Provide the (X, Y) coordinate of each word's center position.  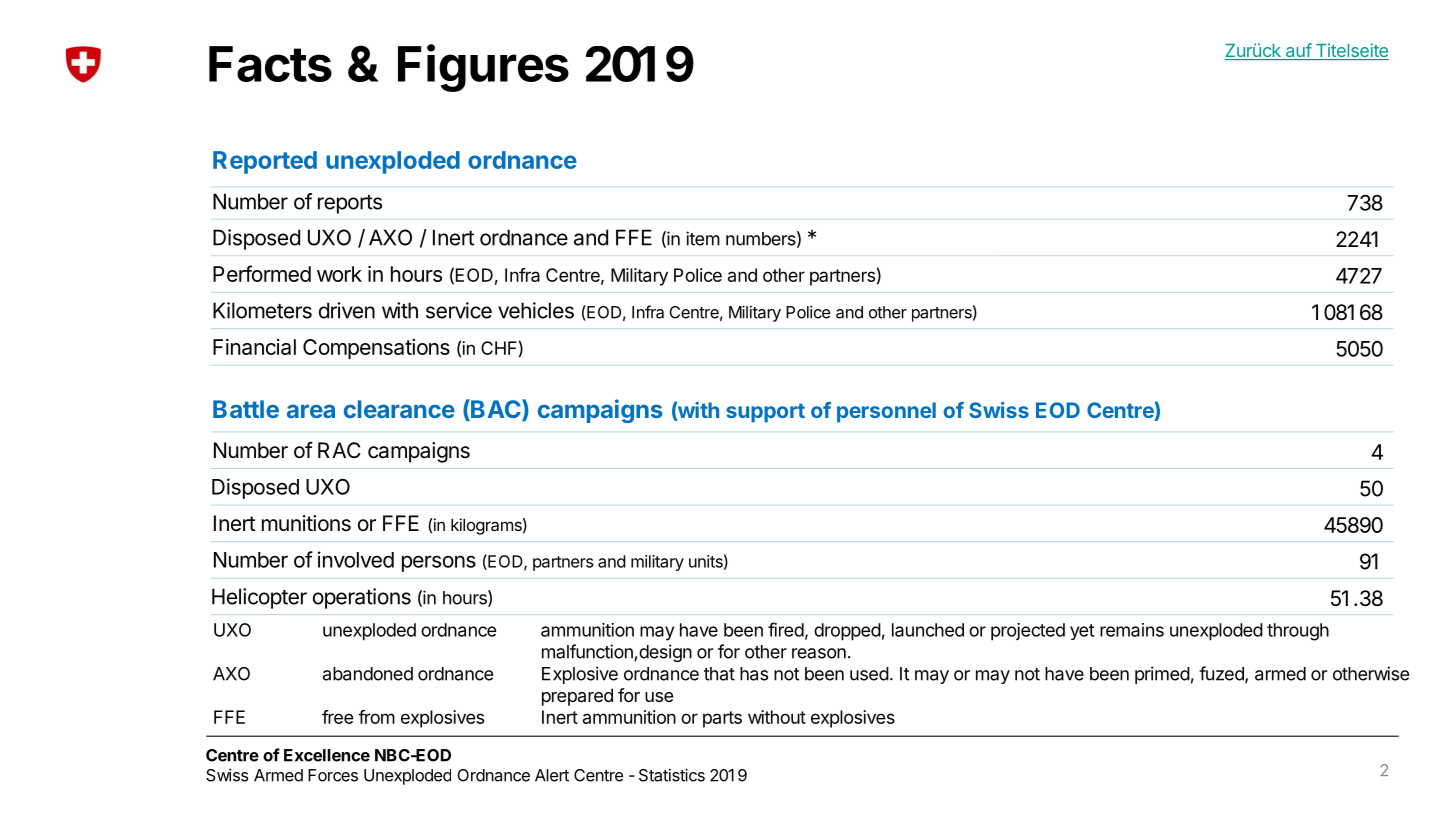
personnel (886, 412)
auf (1298, 51)
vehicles (536, 310)
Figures (483, 68)
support (765, 413)
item (703, 238)
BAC (496, 410)
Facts (270, 64)
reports (350, 204)
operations (362, 598)
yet (1082, 632)
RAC (339, 450)
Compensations (376, 349)
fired (786, 629)
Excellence (327, 755)
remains (1132, 630)
